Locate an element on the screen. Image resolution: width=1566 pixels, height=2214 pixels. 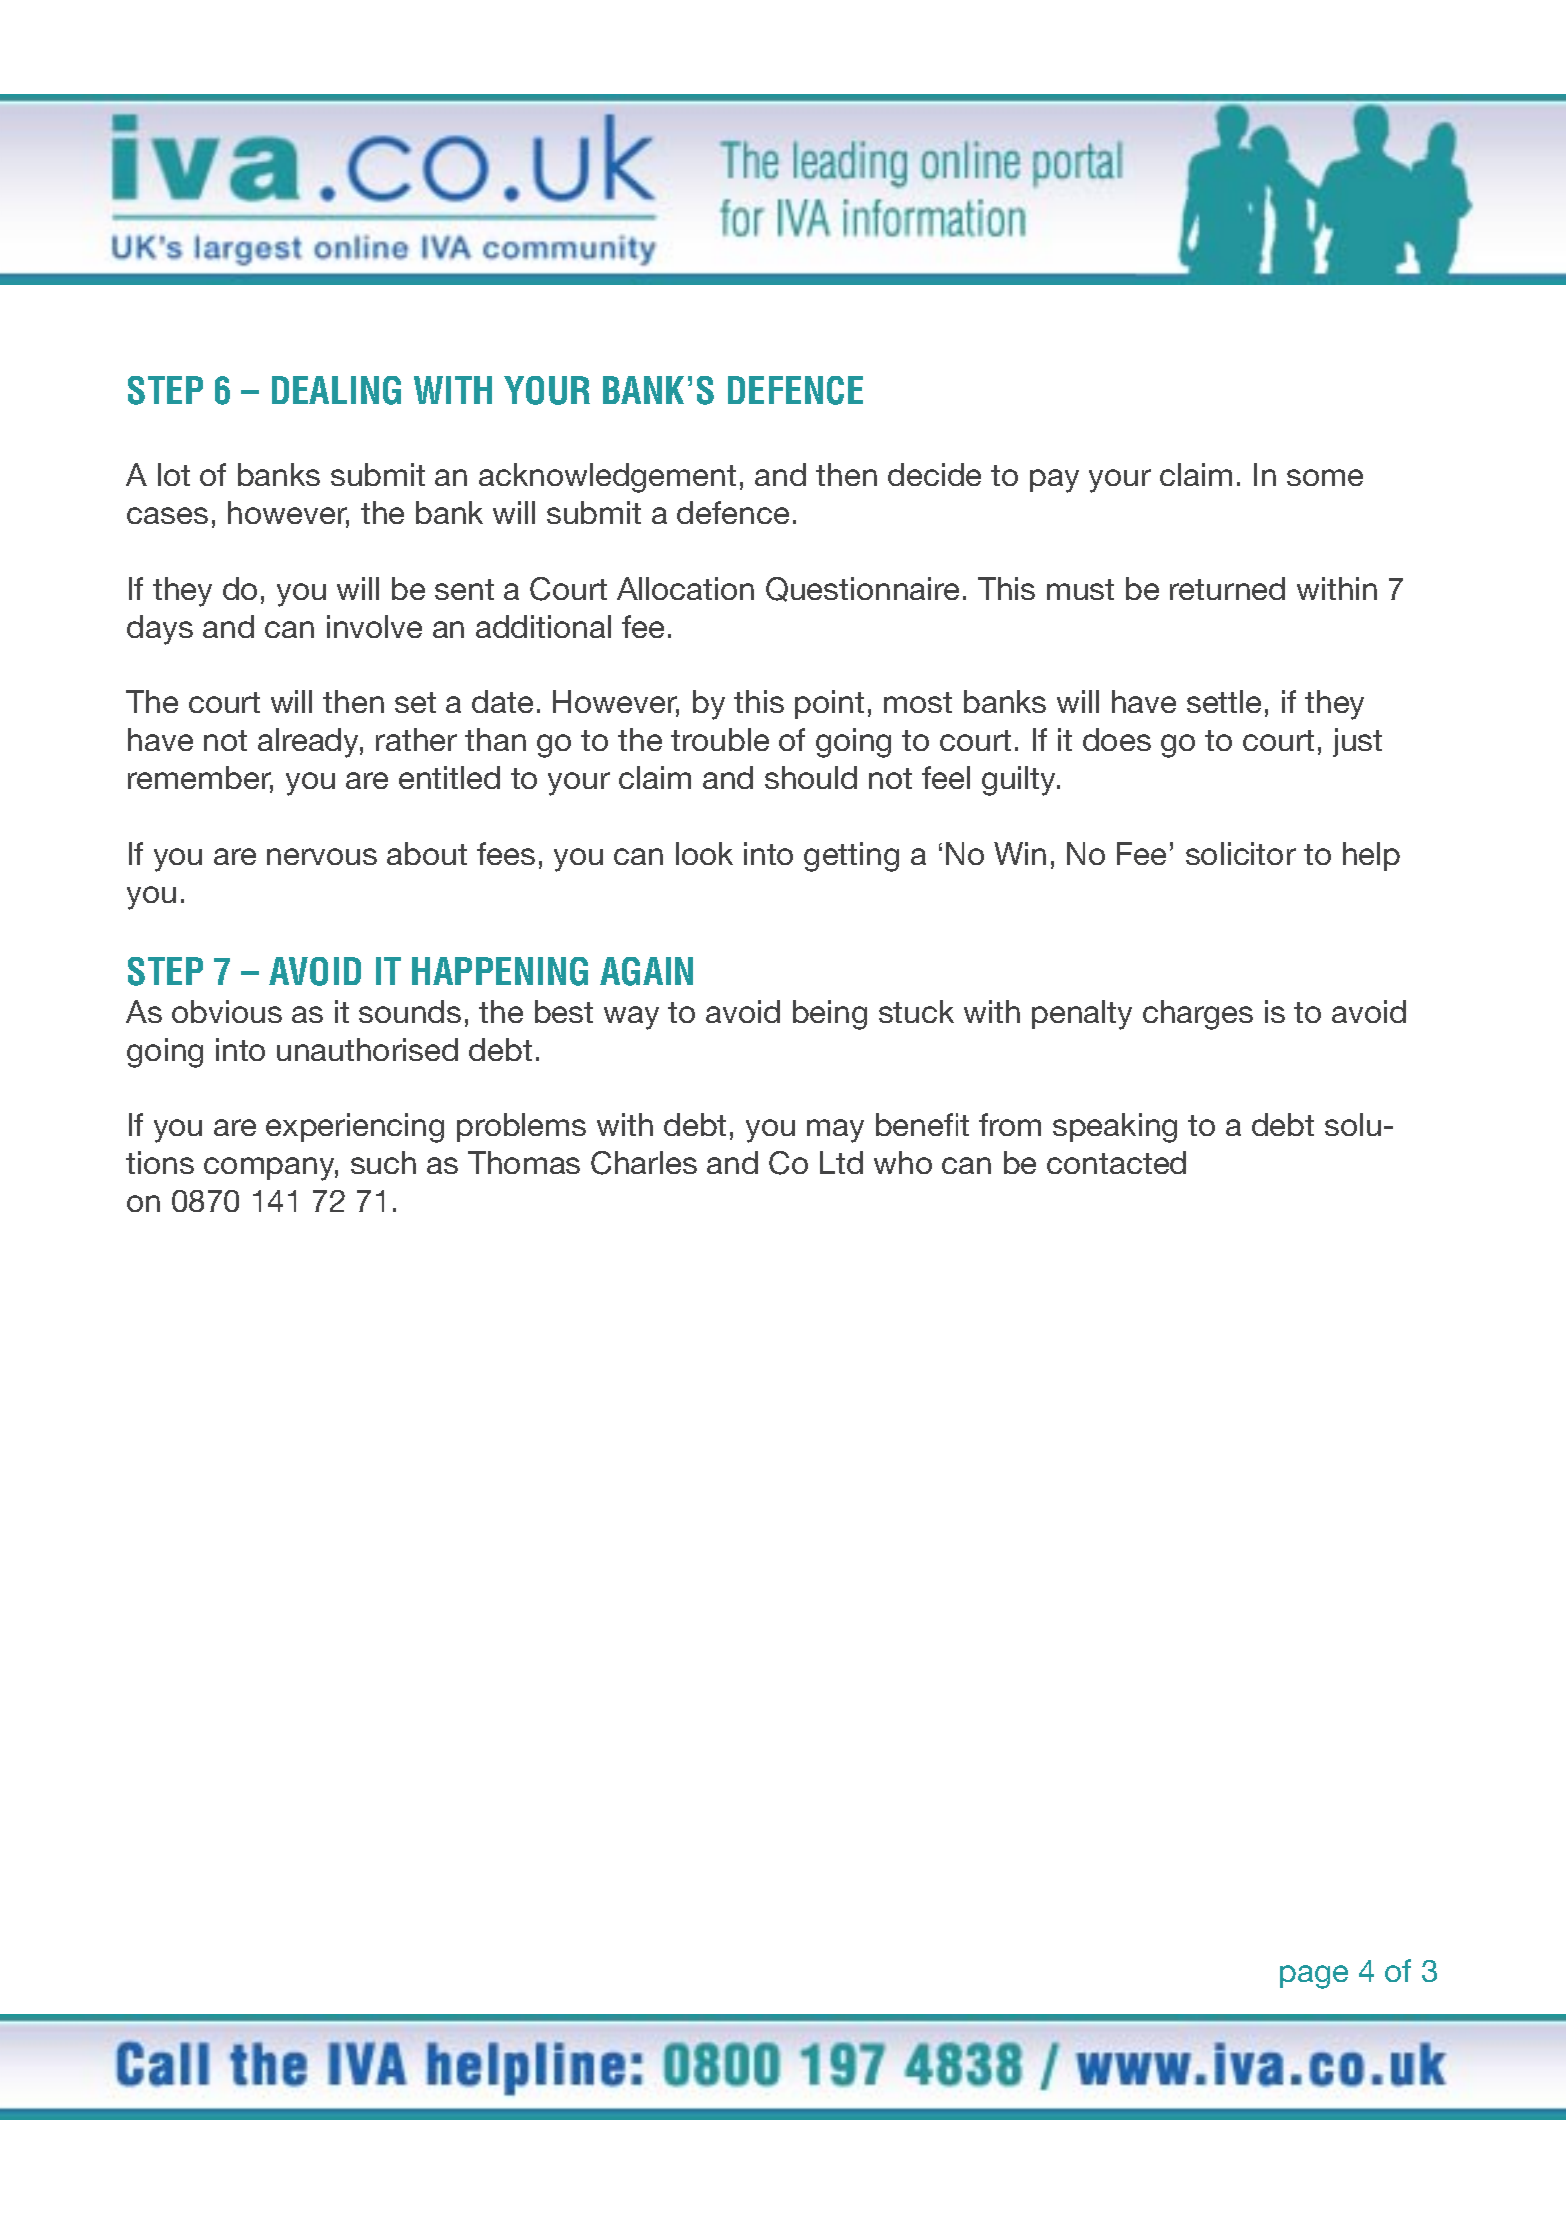
contacted is located at coordinates (1116, 1162).
